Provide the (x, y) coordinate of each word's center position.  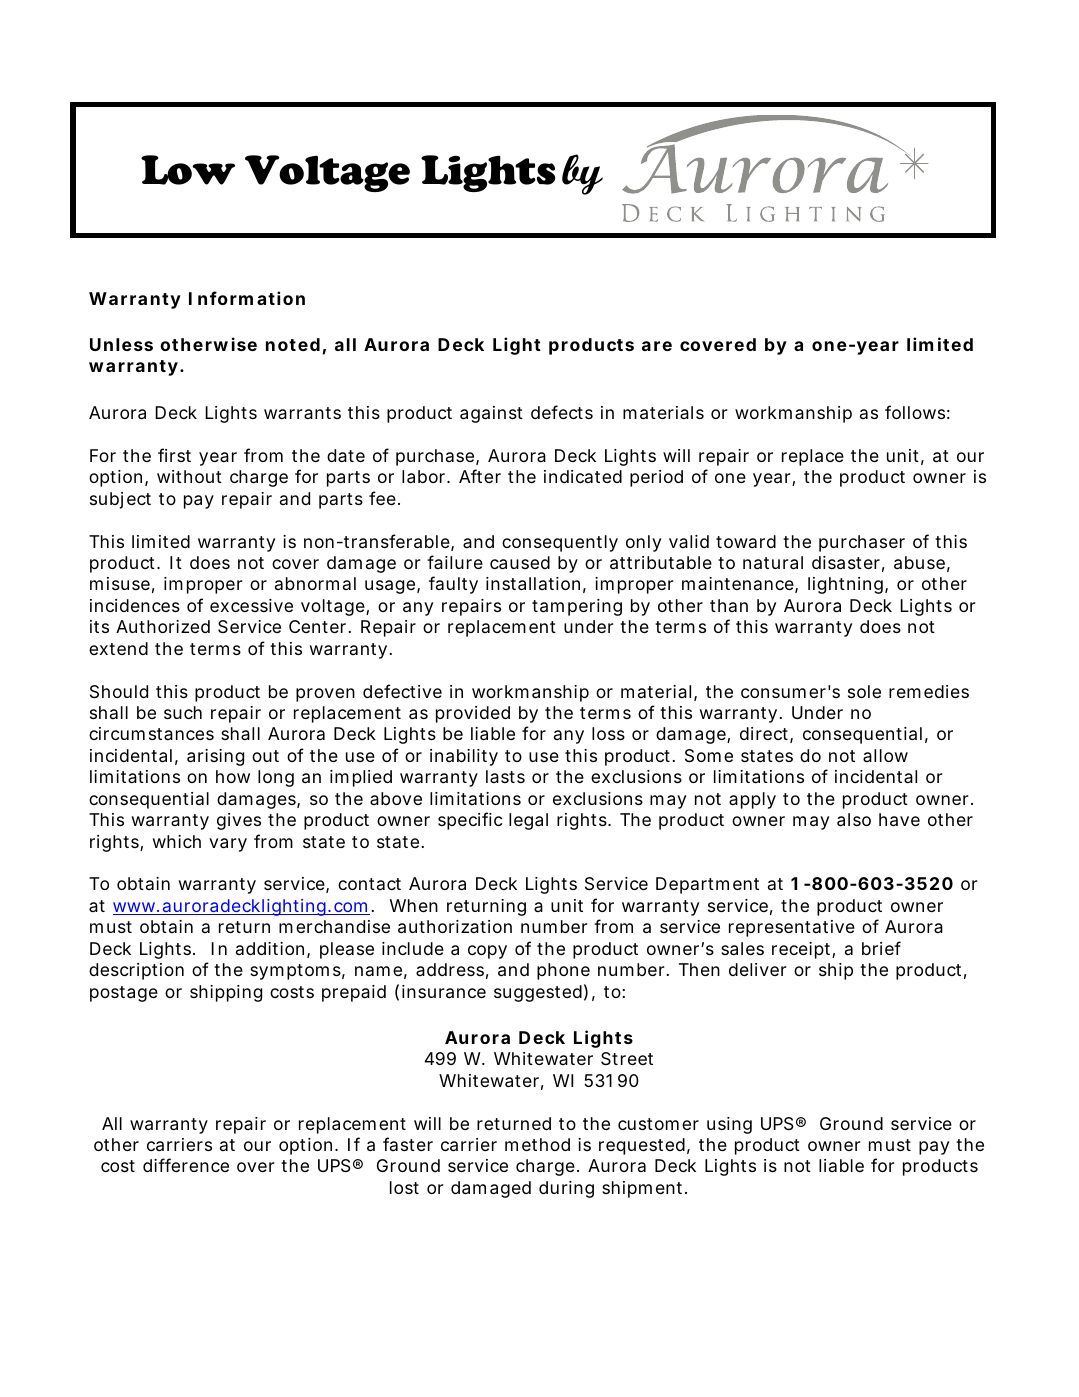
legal (528, 821)
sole (864, 691)
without (189, 476)
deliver (757, 969)
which (177, 841)
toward (746, 541)
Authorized (163, 626)
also (854, 820)
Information (247, 298)
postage (124, 994)
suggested (538, 993)
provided (473, 714)
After (480, 476)
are (657, 346)
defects (562, 412)
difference (186, 1165)
